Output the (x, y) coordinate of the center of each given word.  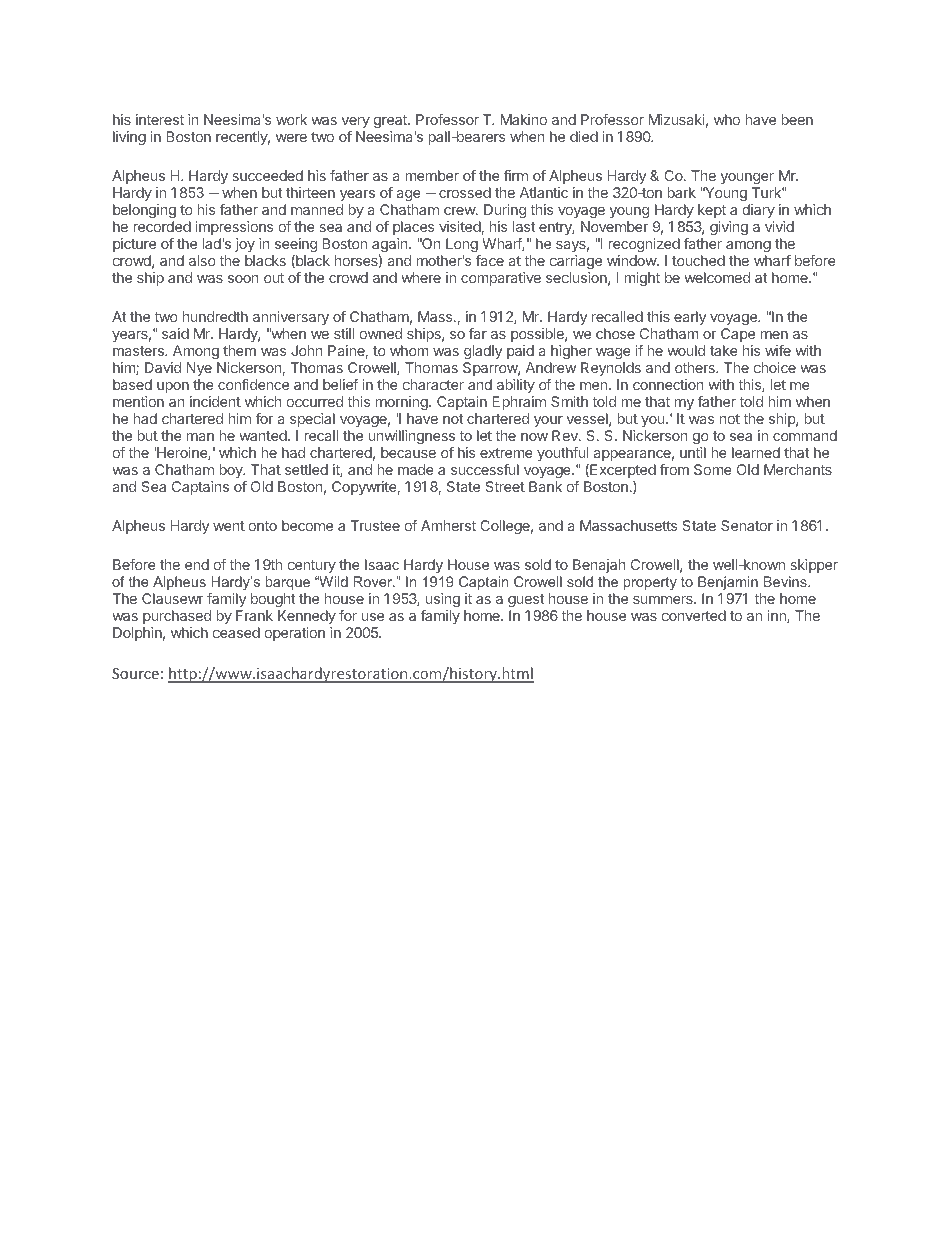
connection (668, 384)
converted (694, 615)
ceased (236, 632)
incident (215, 401)
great (391, 123)
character (433, 384)
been (797, 119)
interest (160, 119)
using (443, 600)
